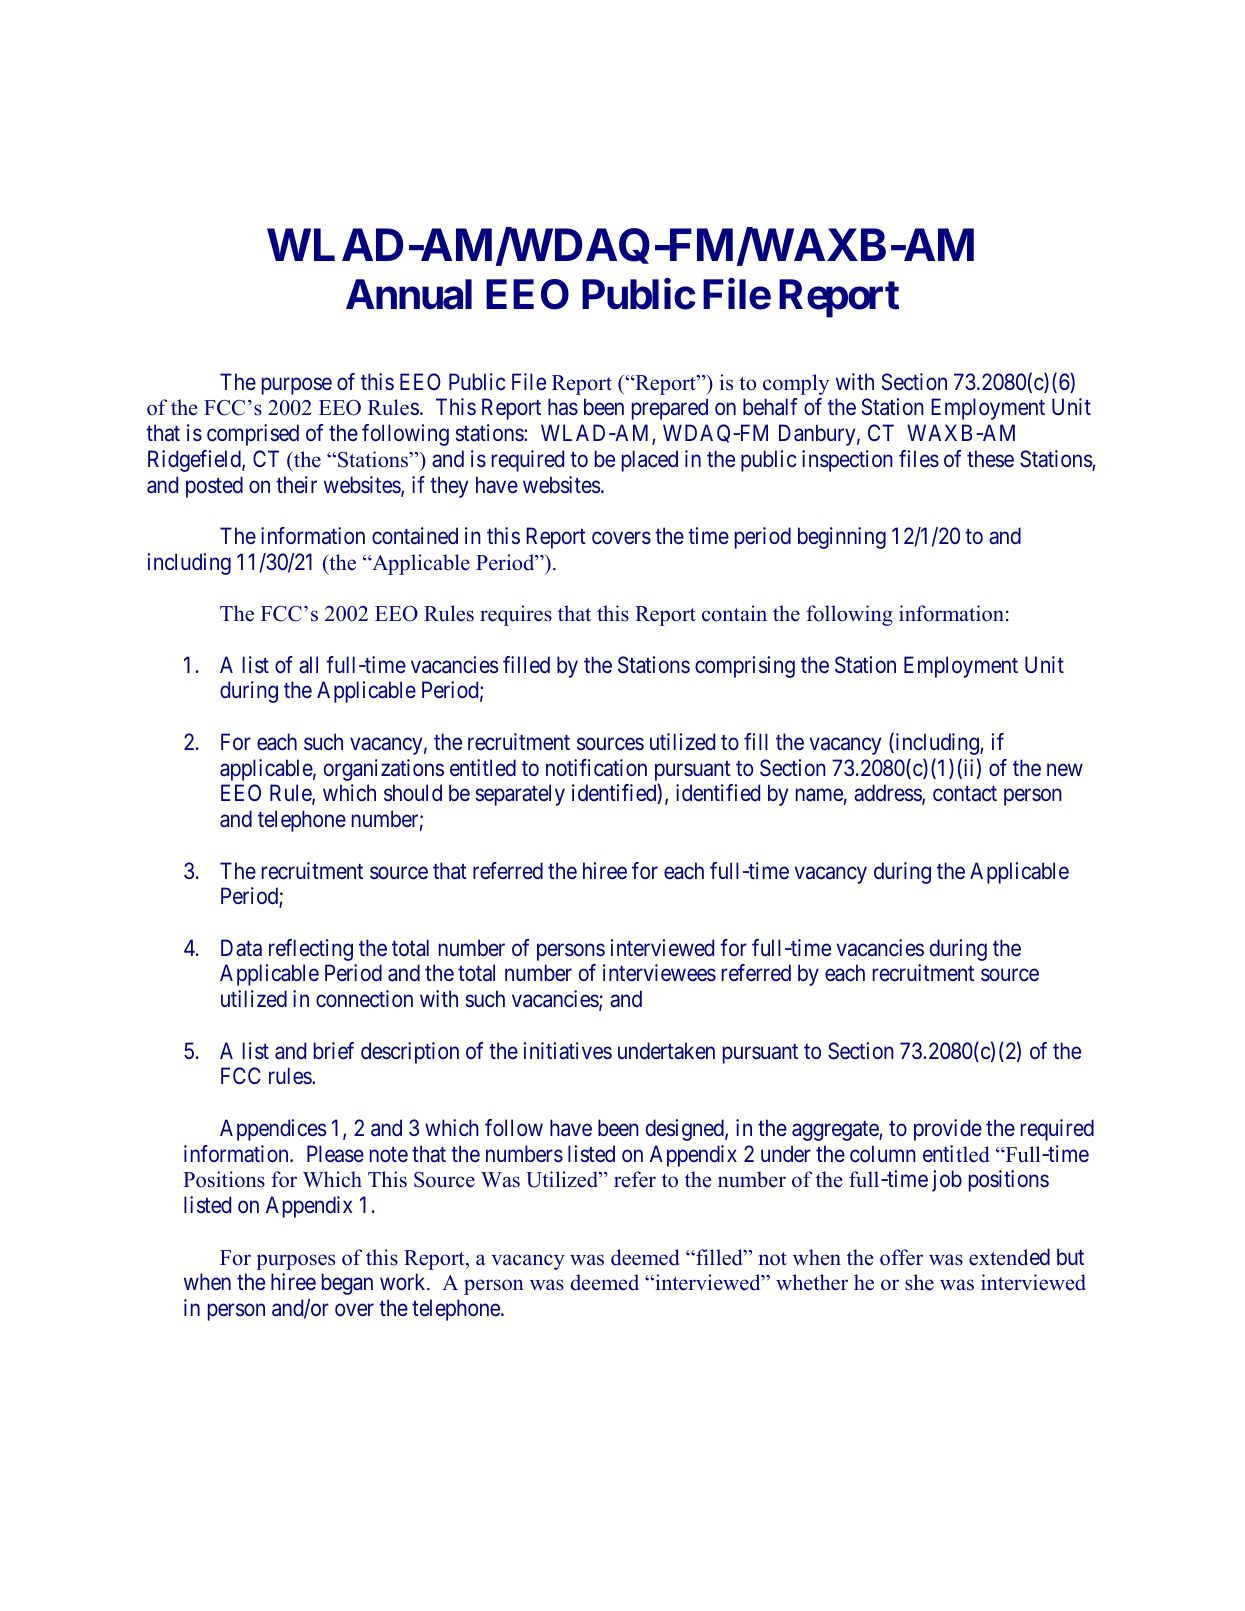  Describe the element at coordinates (409, 294) in the screenshot. I see `Annual` at that location.
